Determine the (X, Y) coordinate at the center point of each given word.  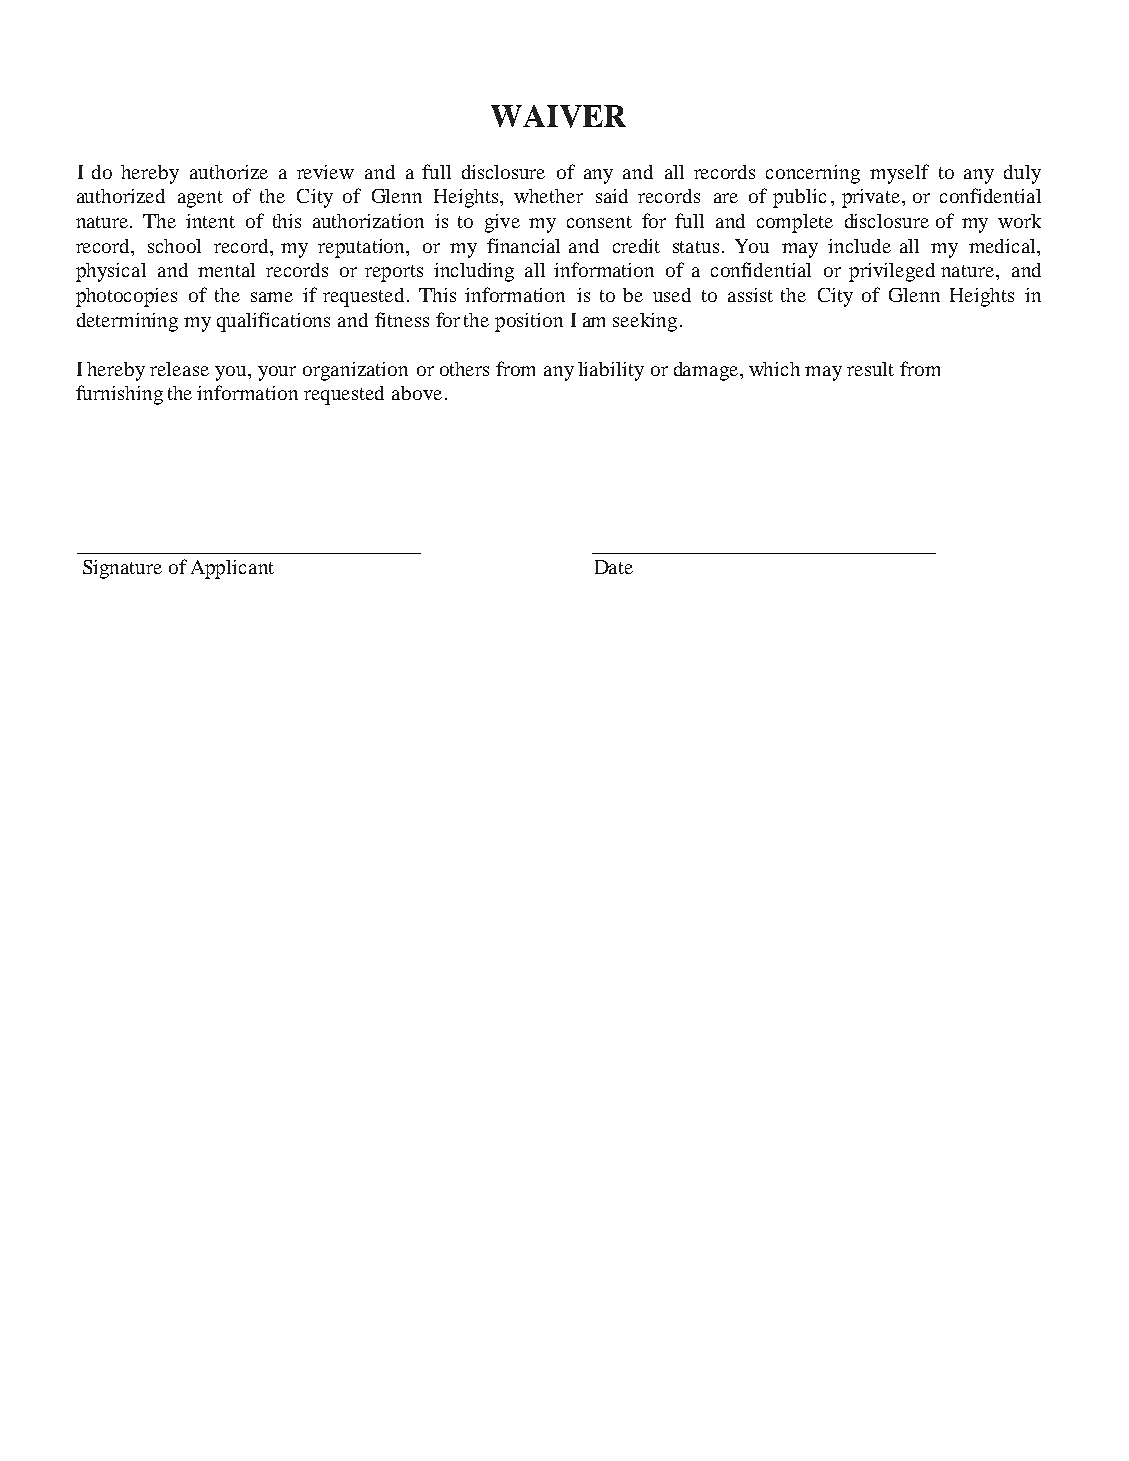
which (774, 369)
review (325, 172)
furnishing (119, 395)
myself (899, 174)
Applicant (232, 569)
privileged (892, 272)
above (417, 393)
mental (226, 270)
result (870, 369)
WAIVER (558, 116)
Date (614, 567)
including (474, 272)
